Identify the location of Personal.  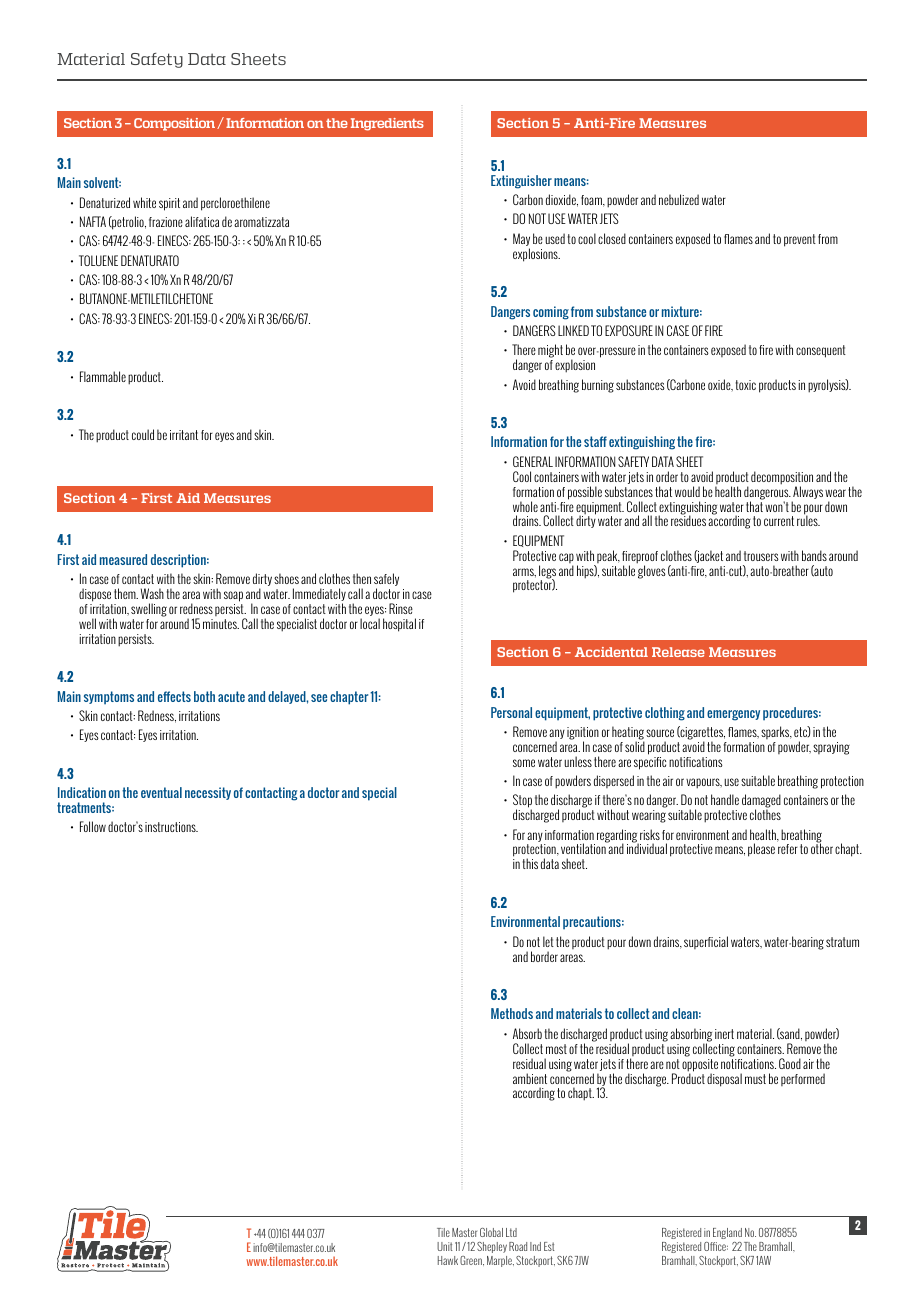
(511, 712).
